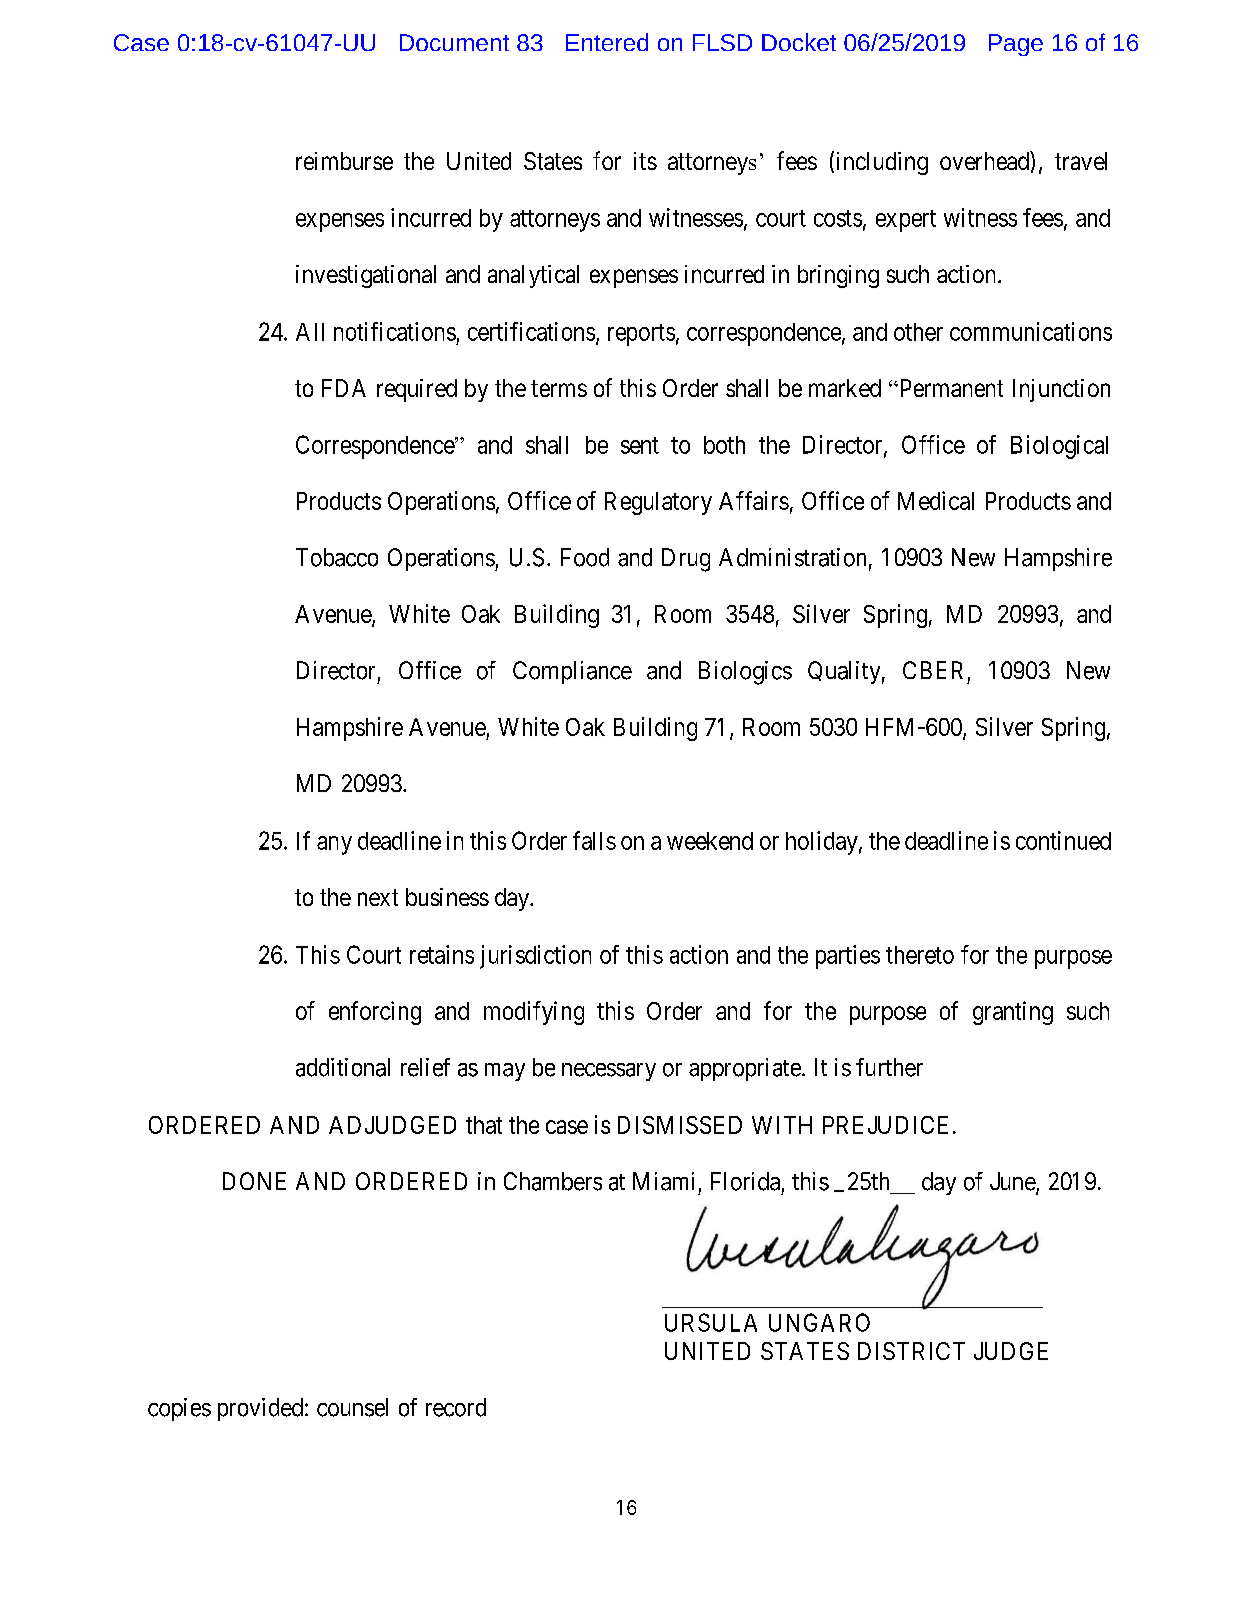 The width and height of the image is (1252, 1620). What do you see at coordinates (936, 500) in the image?
I see `Medical` at bounding box center [936, 500].
